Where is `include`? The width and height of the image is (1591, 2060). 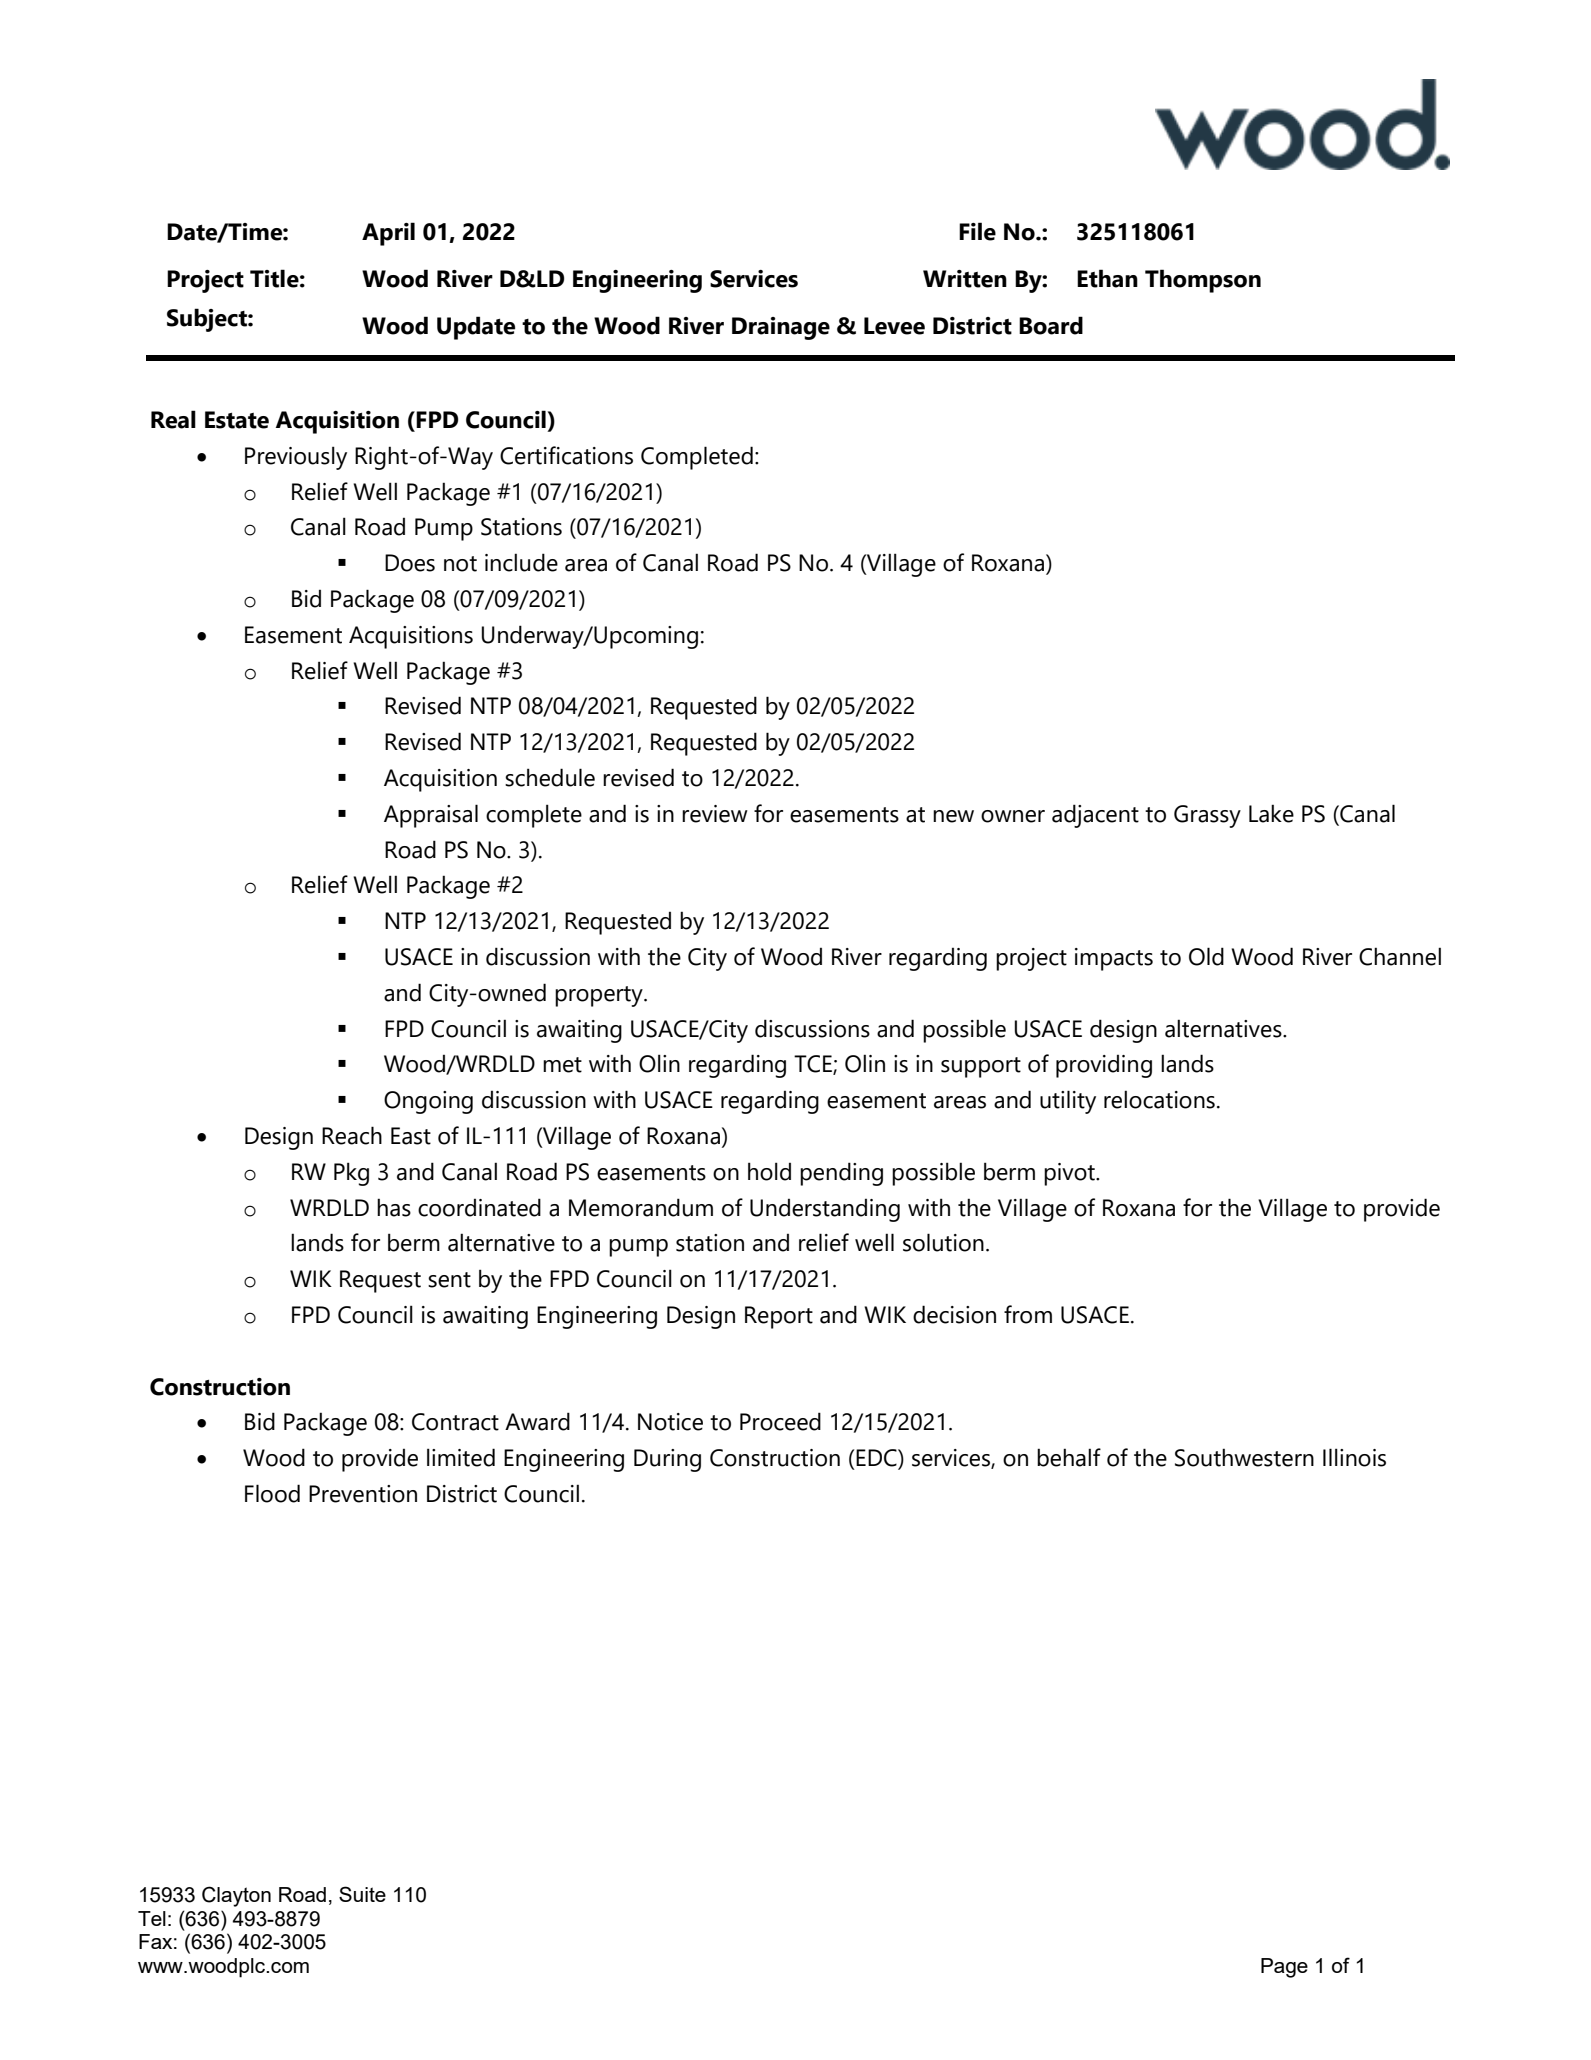
include is located at coordinates (521, 562).
